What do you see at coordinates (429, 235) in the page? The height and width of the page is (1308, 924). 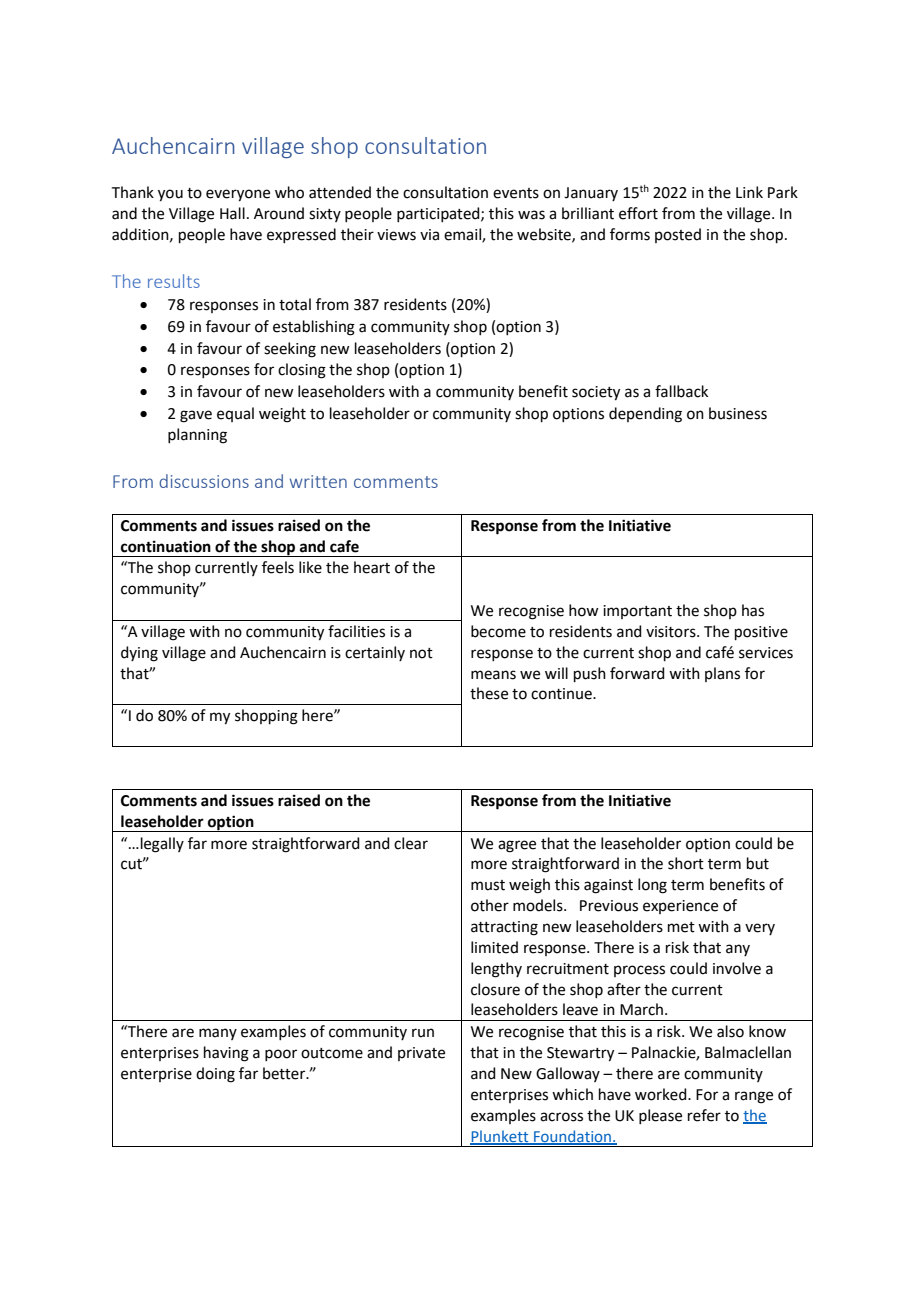 I see `via` at bounding box center [429, 235].
